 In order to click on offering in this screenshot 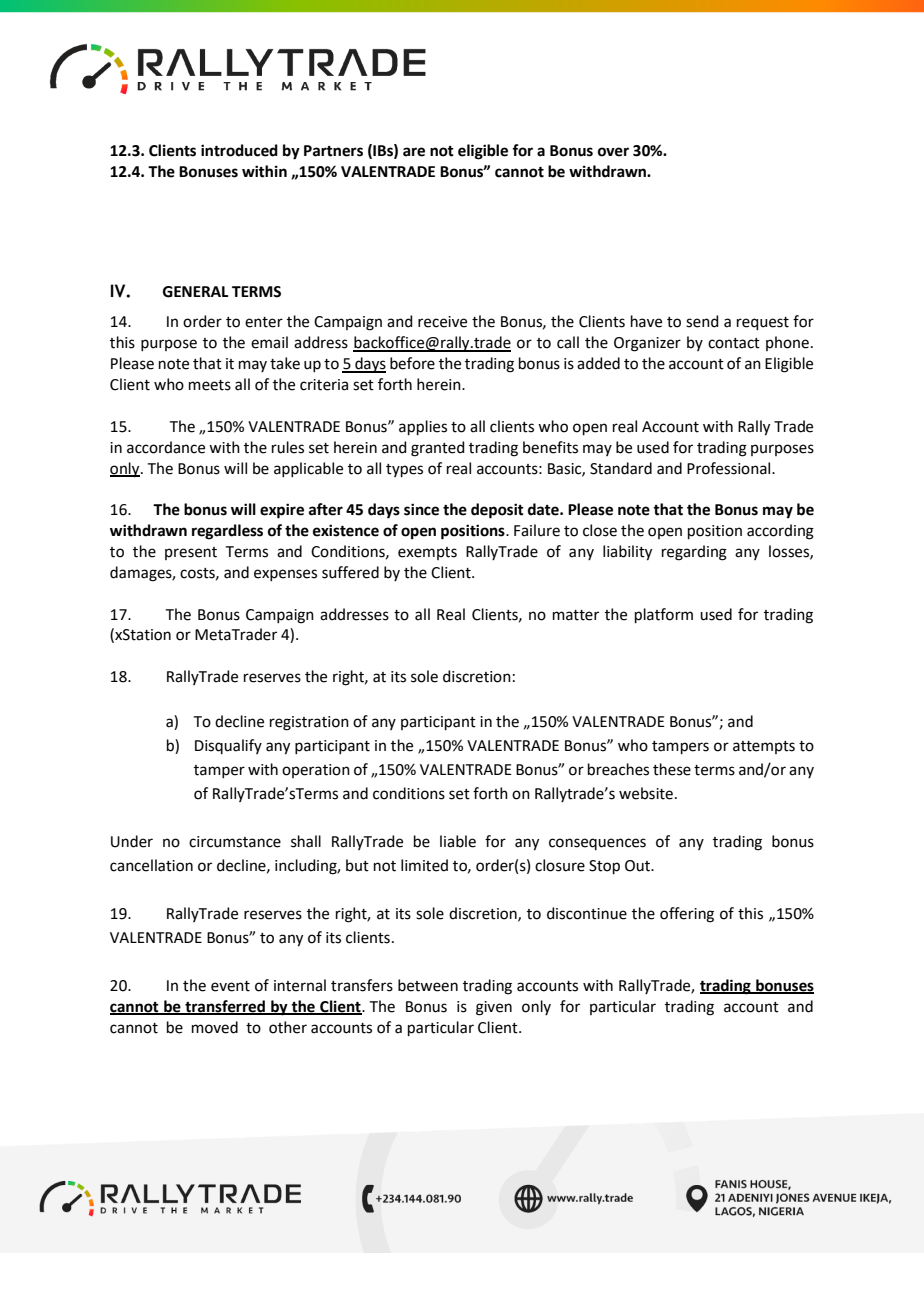, I will do `click(687, 915)`.
